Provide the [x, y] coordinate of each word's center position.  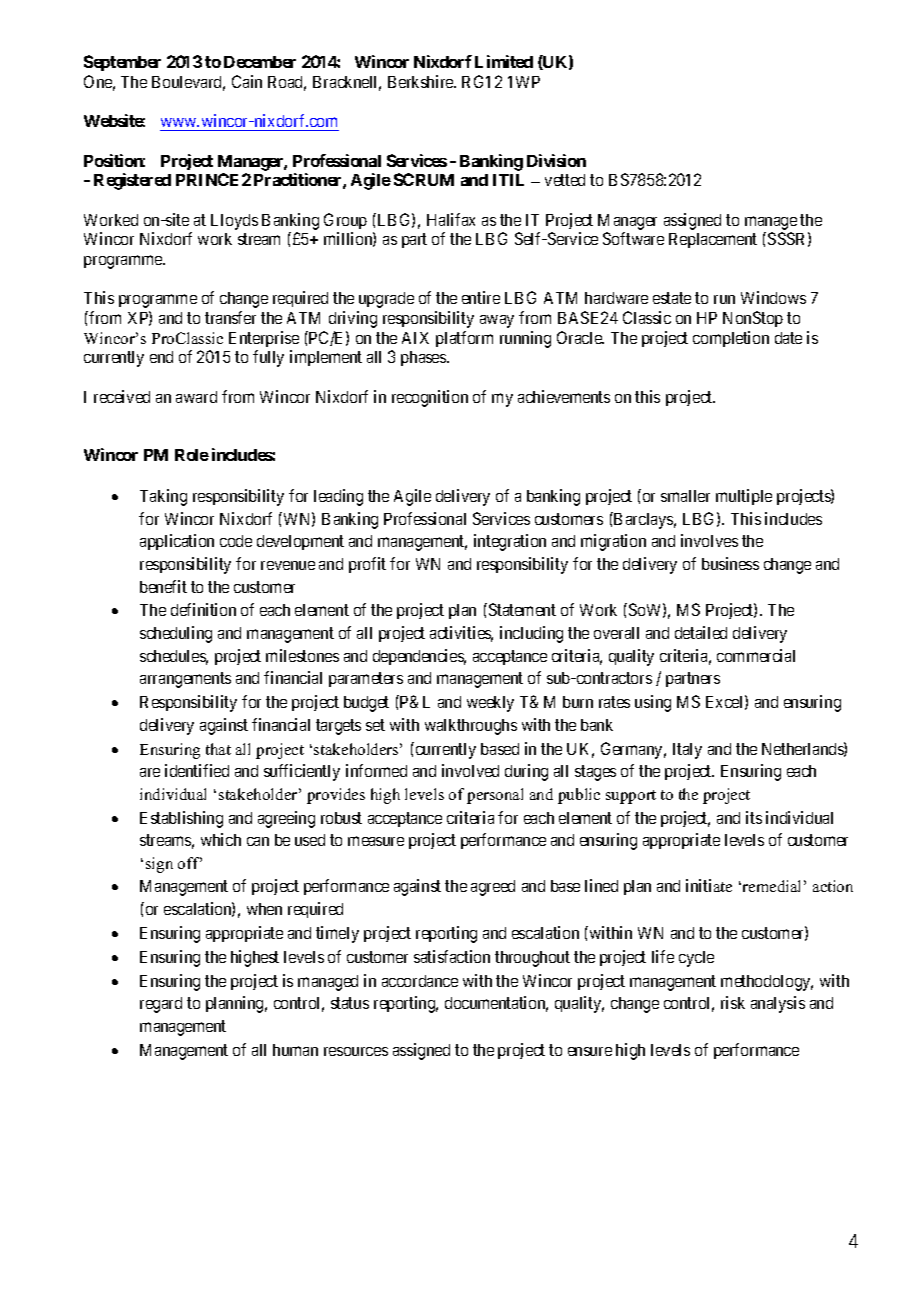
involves [709, 540]
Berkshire [421, 81]
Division [556, 160]
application [177, 542]
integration [510, 542]
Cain [247, 81]
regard [161, 1005]
